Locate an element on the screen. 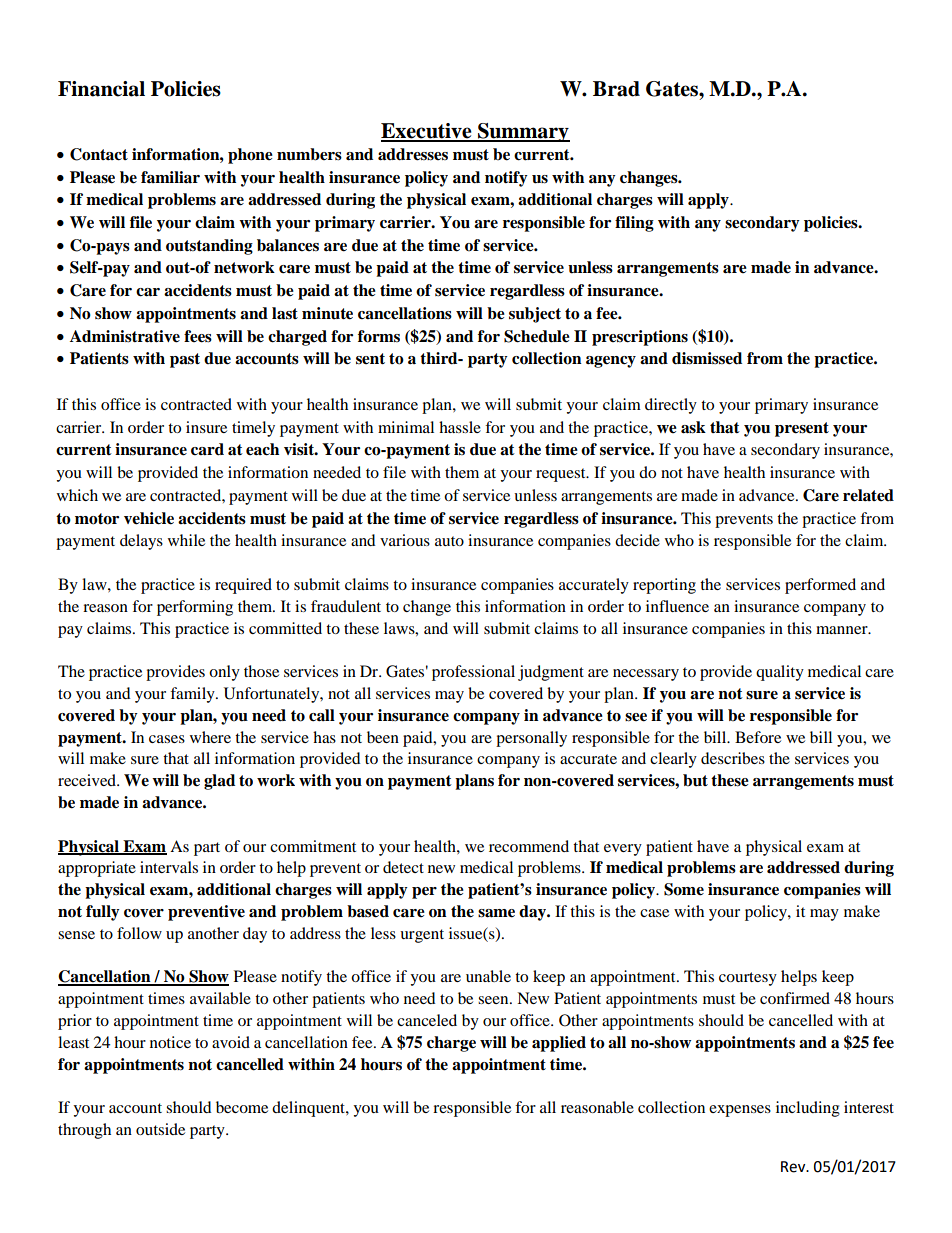  applied is located at coordinates (559, 1044).
